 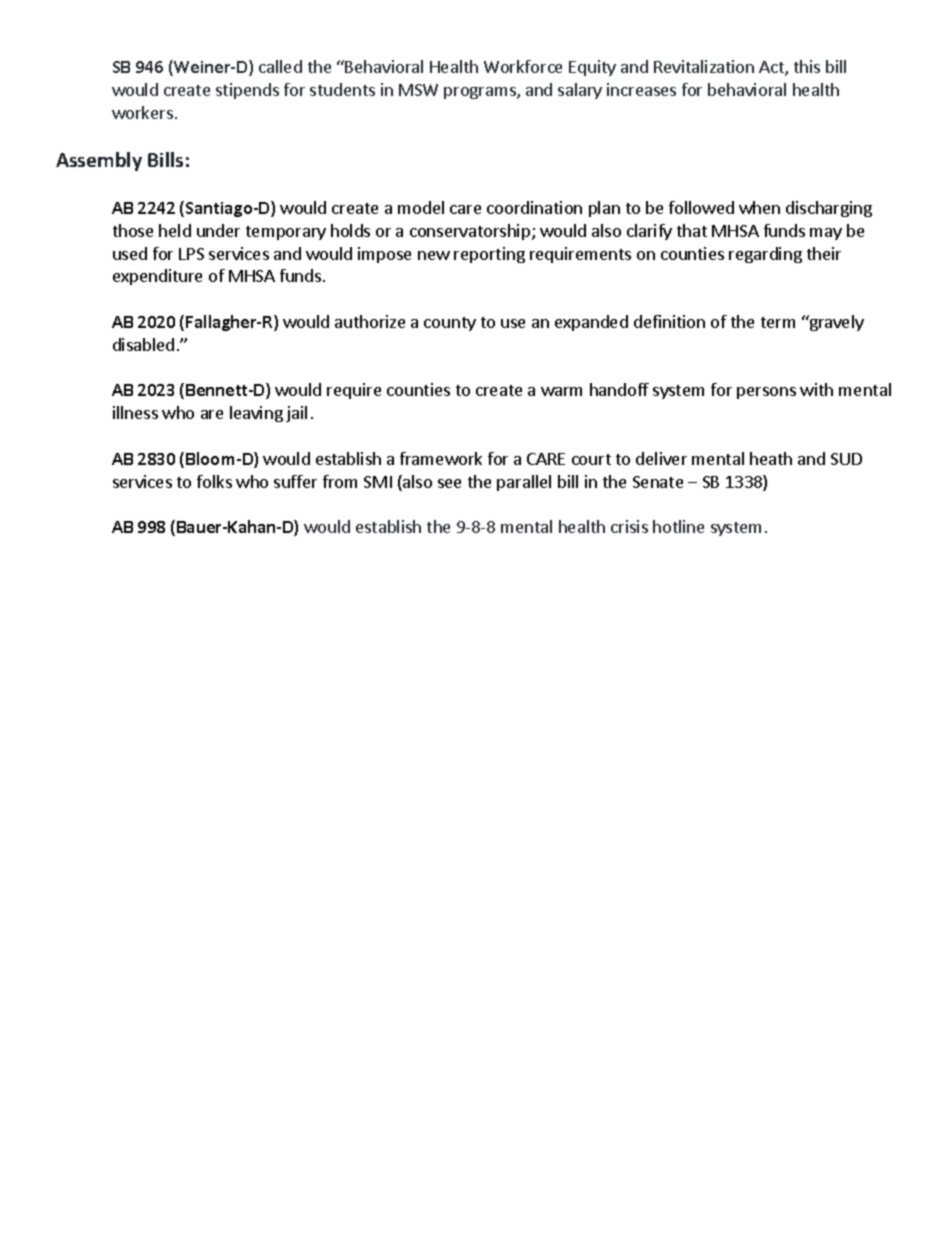 I want to click on stipends, so click(x=247, y=91).
